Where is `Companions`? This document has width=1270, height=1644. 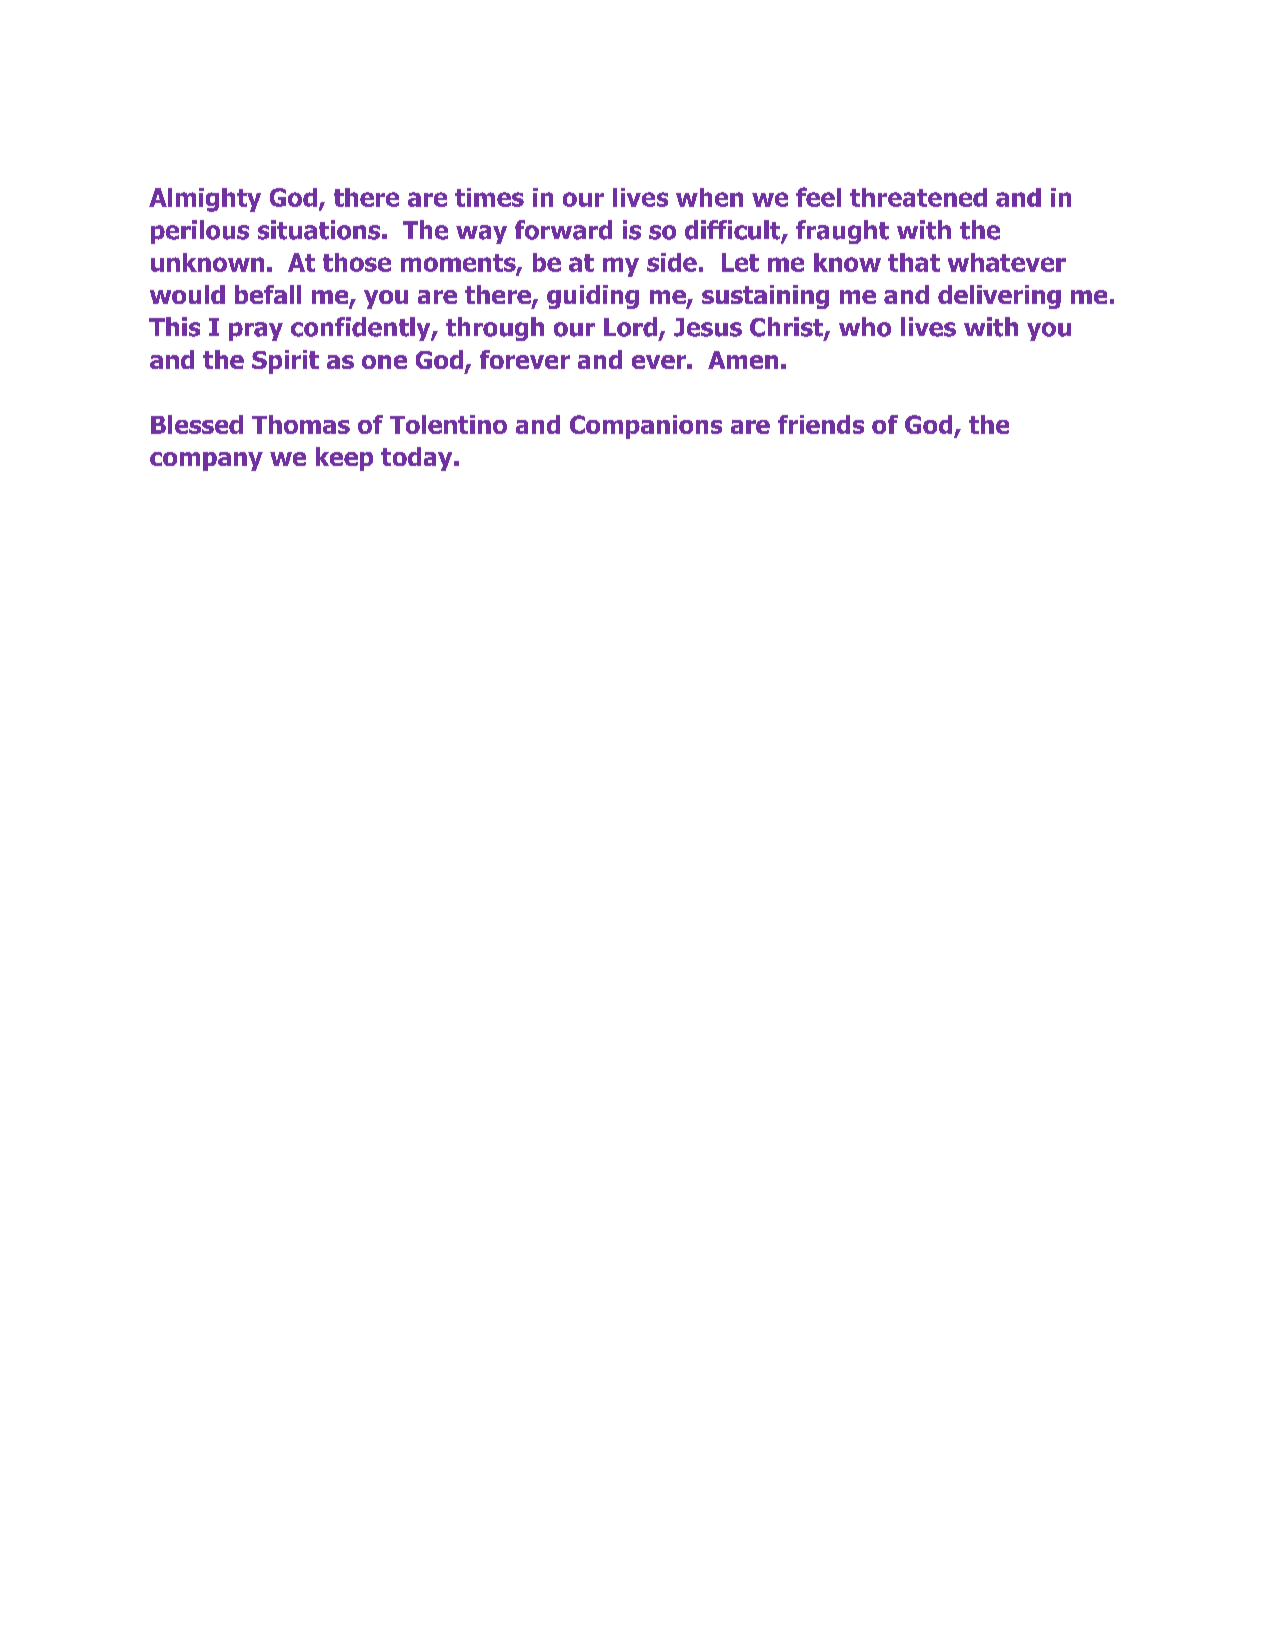 Companions is located at coordinates (646, 427).
